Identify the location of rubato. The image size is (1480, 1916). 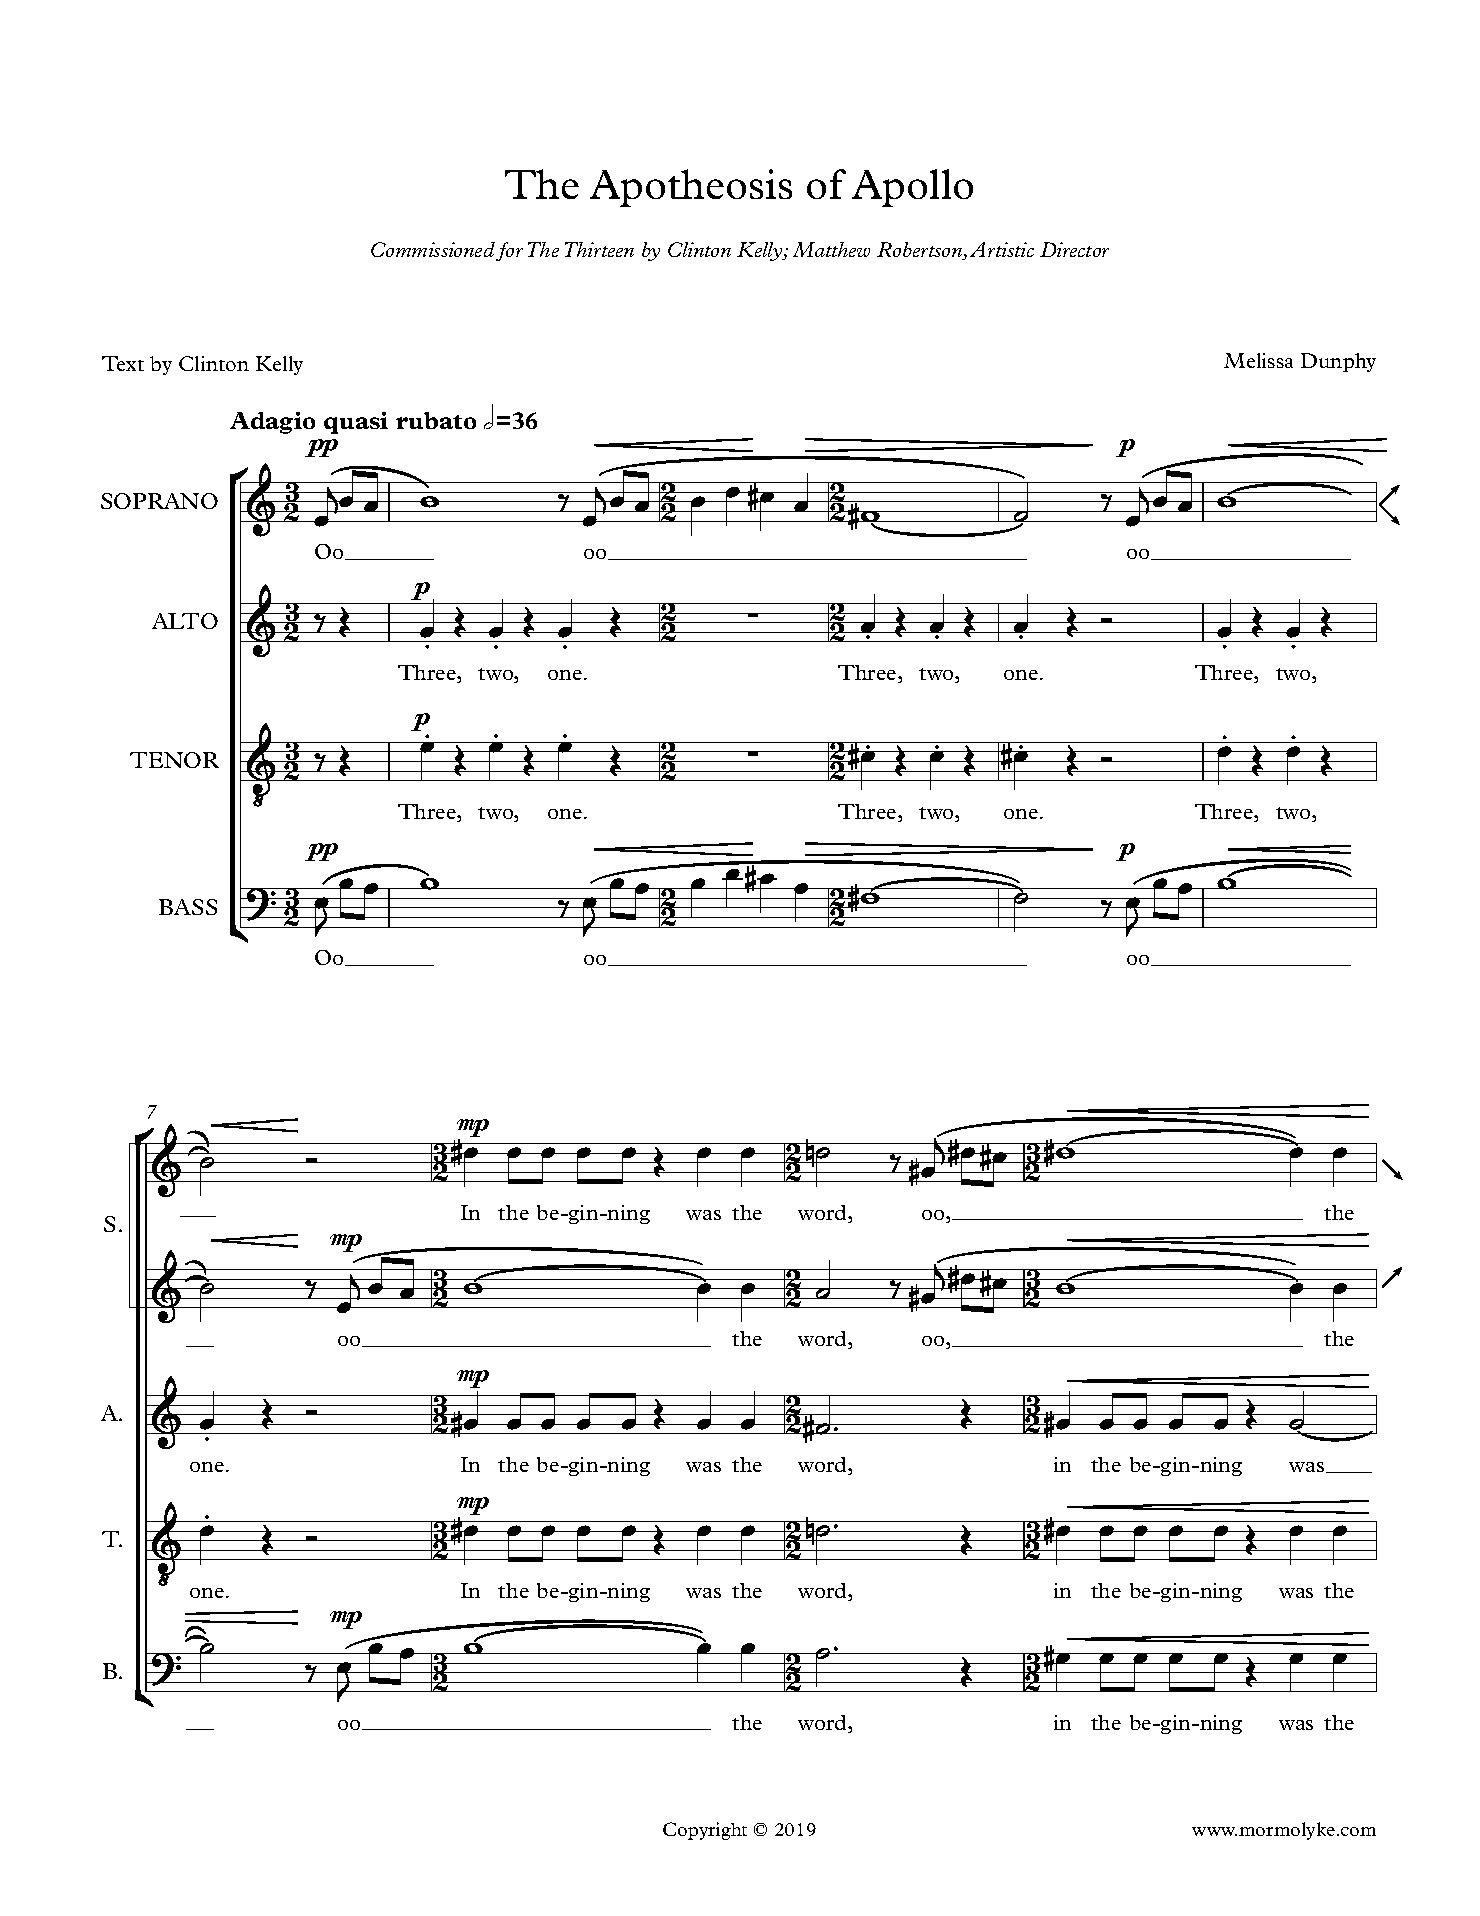
(436, 420).
